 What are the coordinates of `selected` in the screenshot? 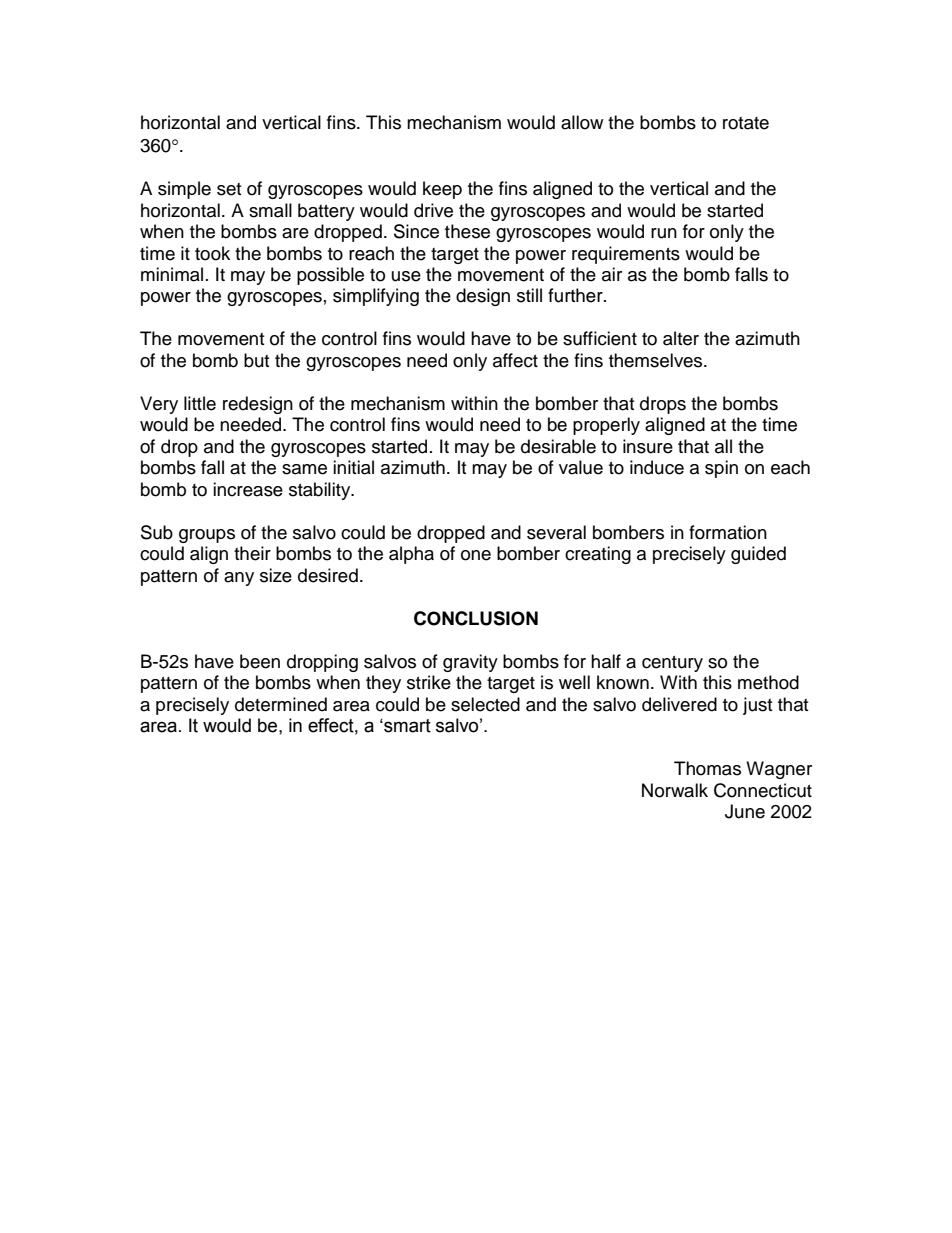 It's located at (485, 704).
